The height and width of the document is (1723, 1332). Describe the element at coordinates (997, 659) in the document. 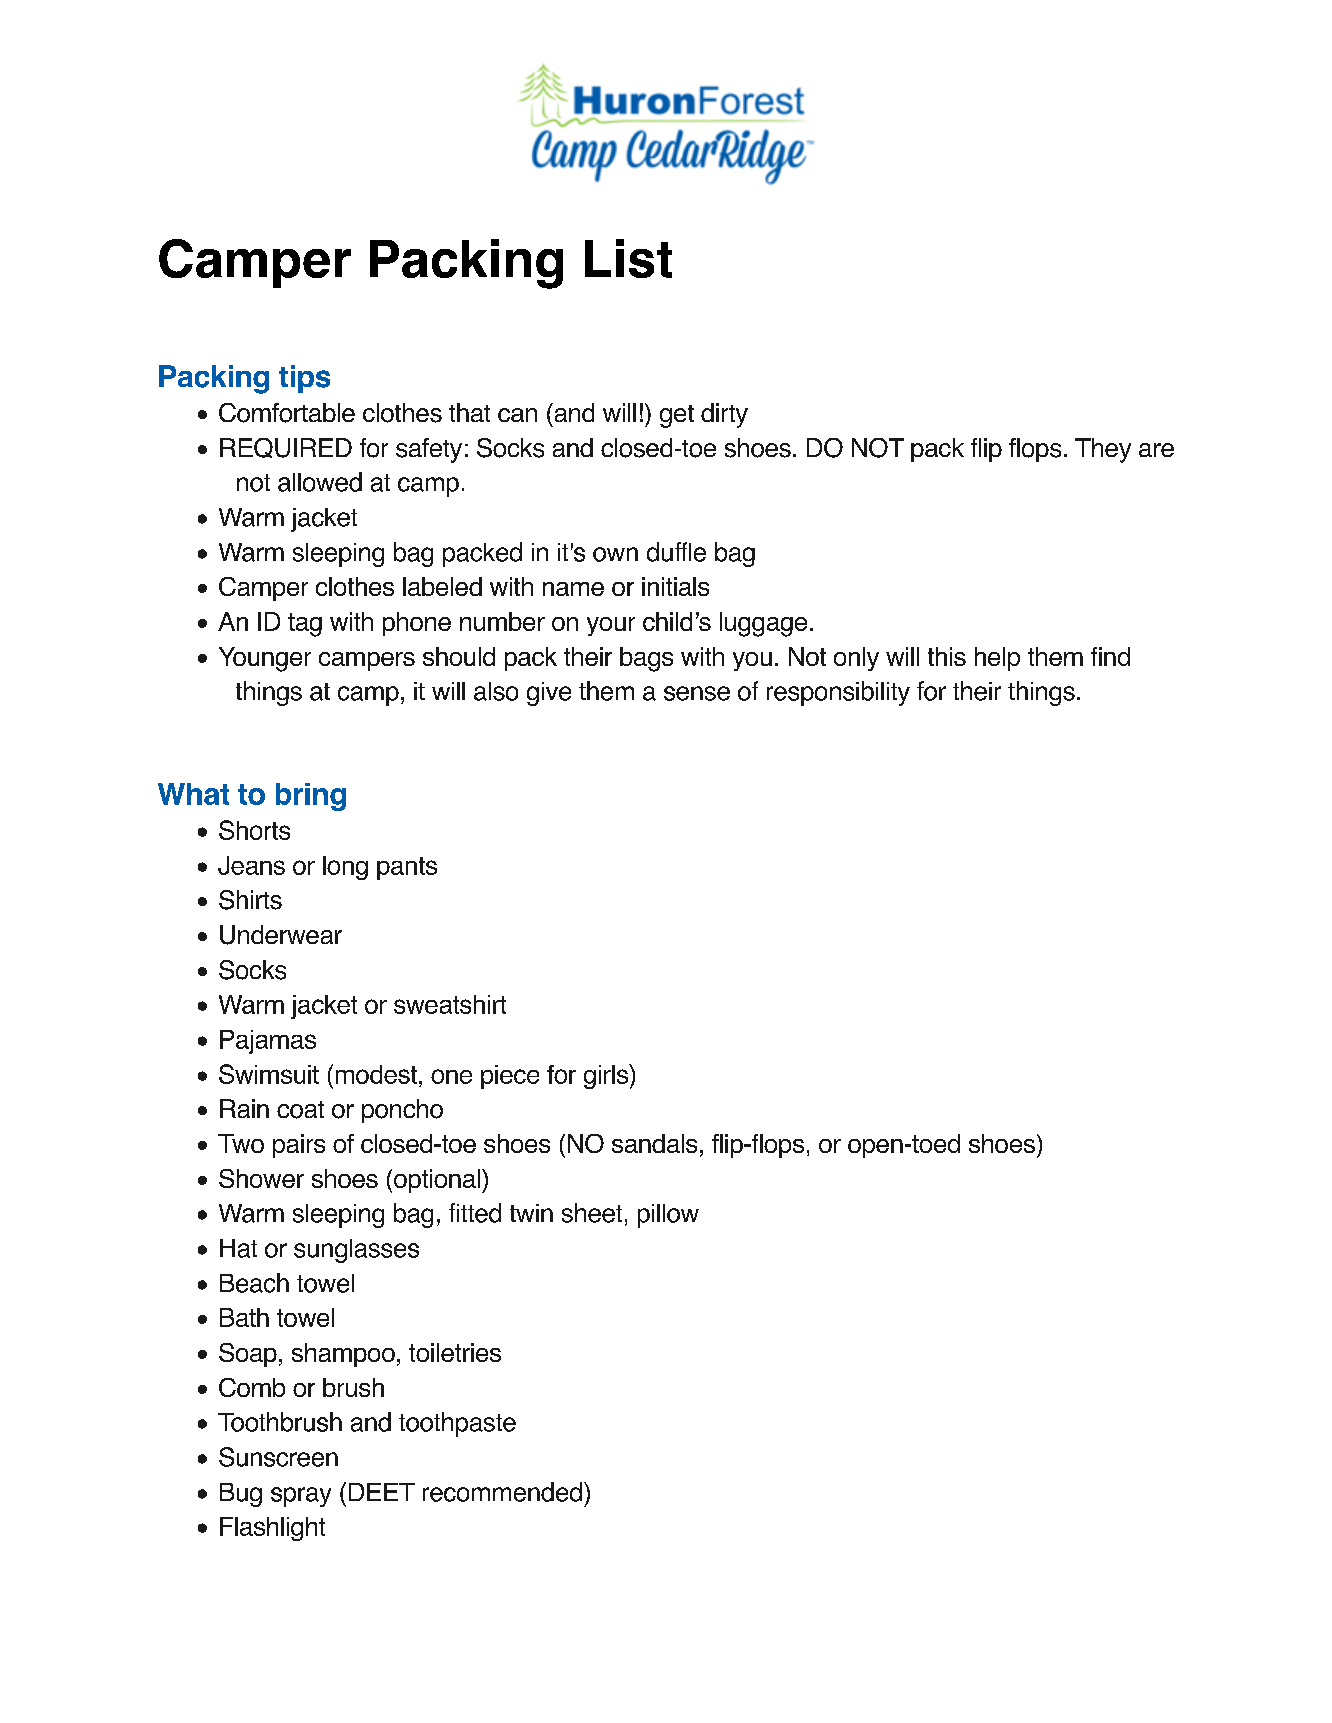

I see `help` at that location.
